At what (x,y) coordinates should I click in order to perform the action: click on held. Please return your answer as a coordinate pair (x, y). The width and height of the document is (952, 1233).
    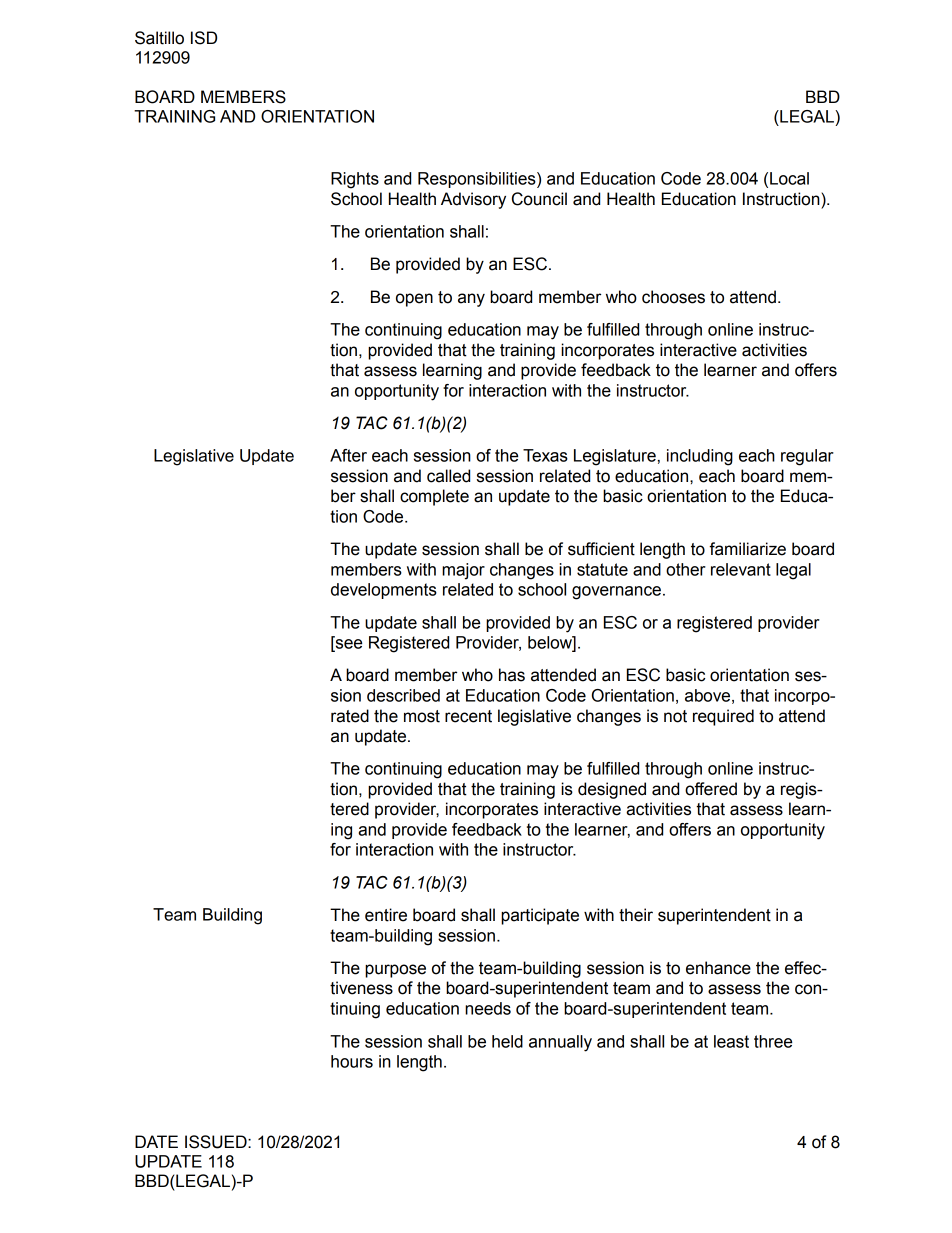
    Looking at the image, I should click on (507, 1041).
